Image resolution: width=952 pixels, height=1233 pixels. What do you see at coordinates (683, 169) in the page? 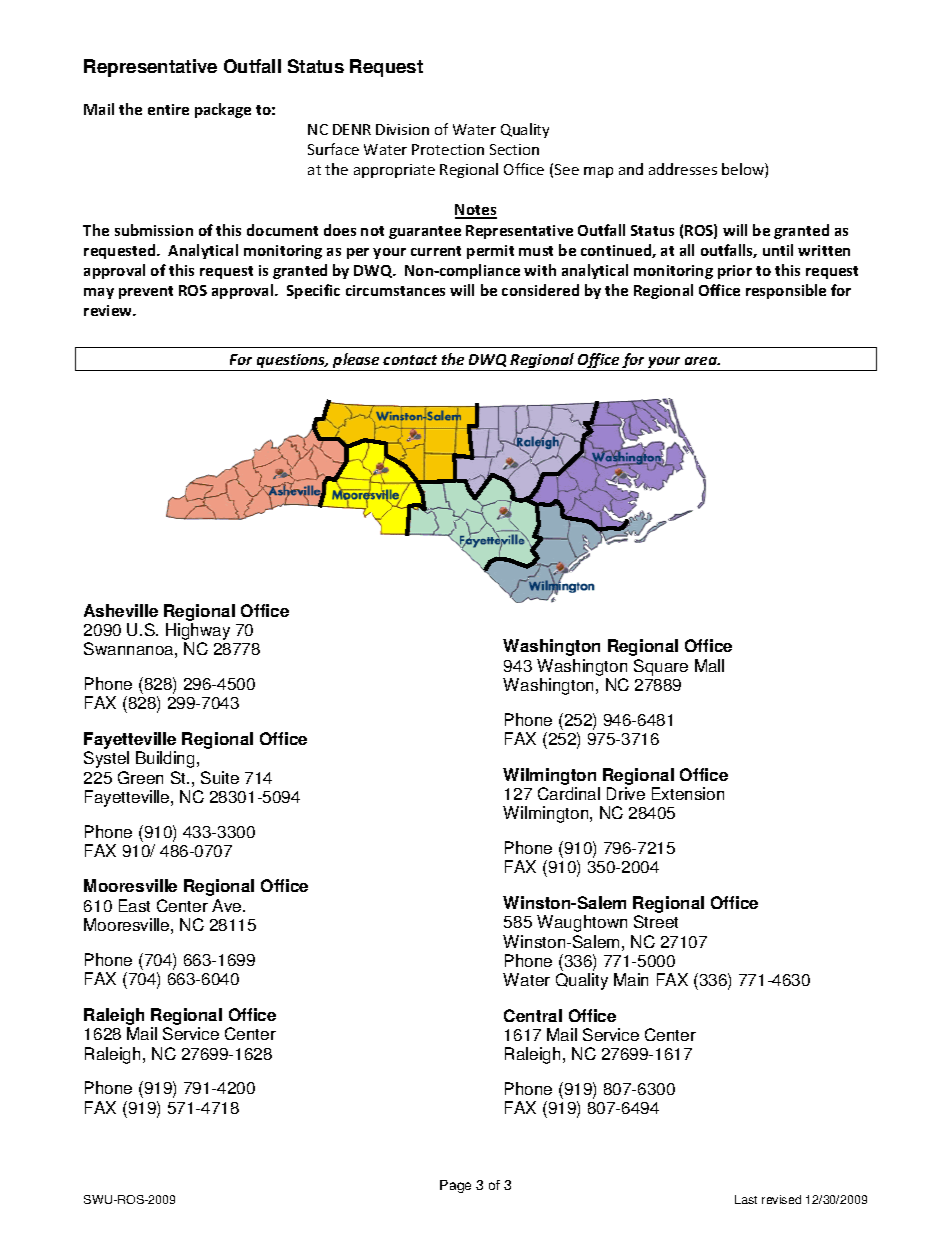
I see `addresses` at bounding box center [683, 169].
